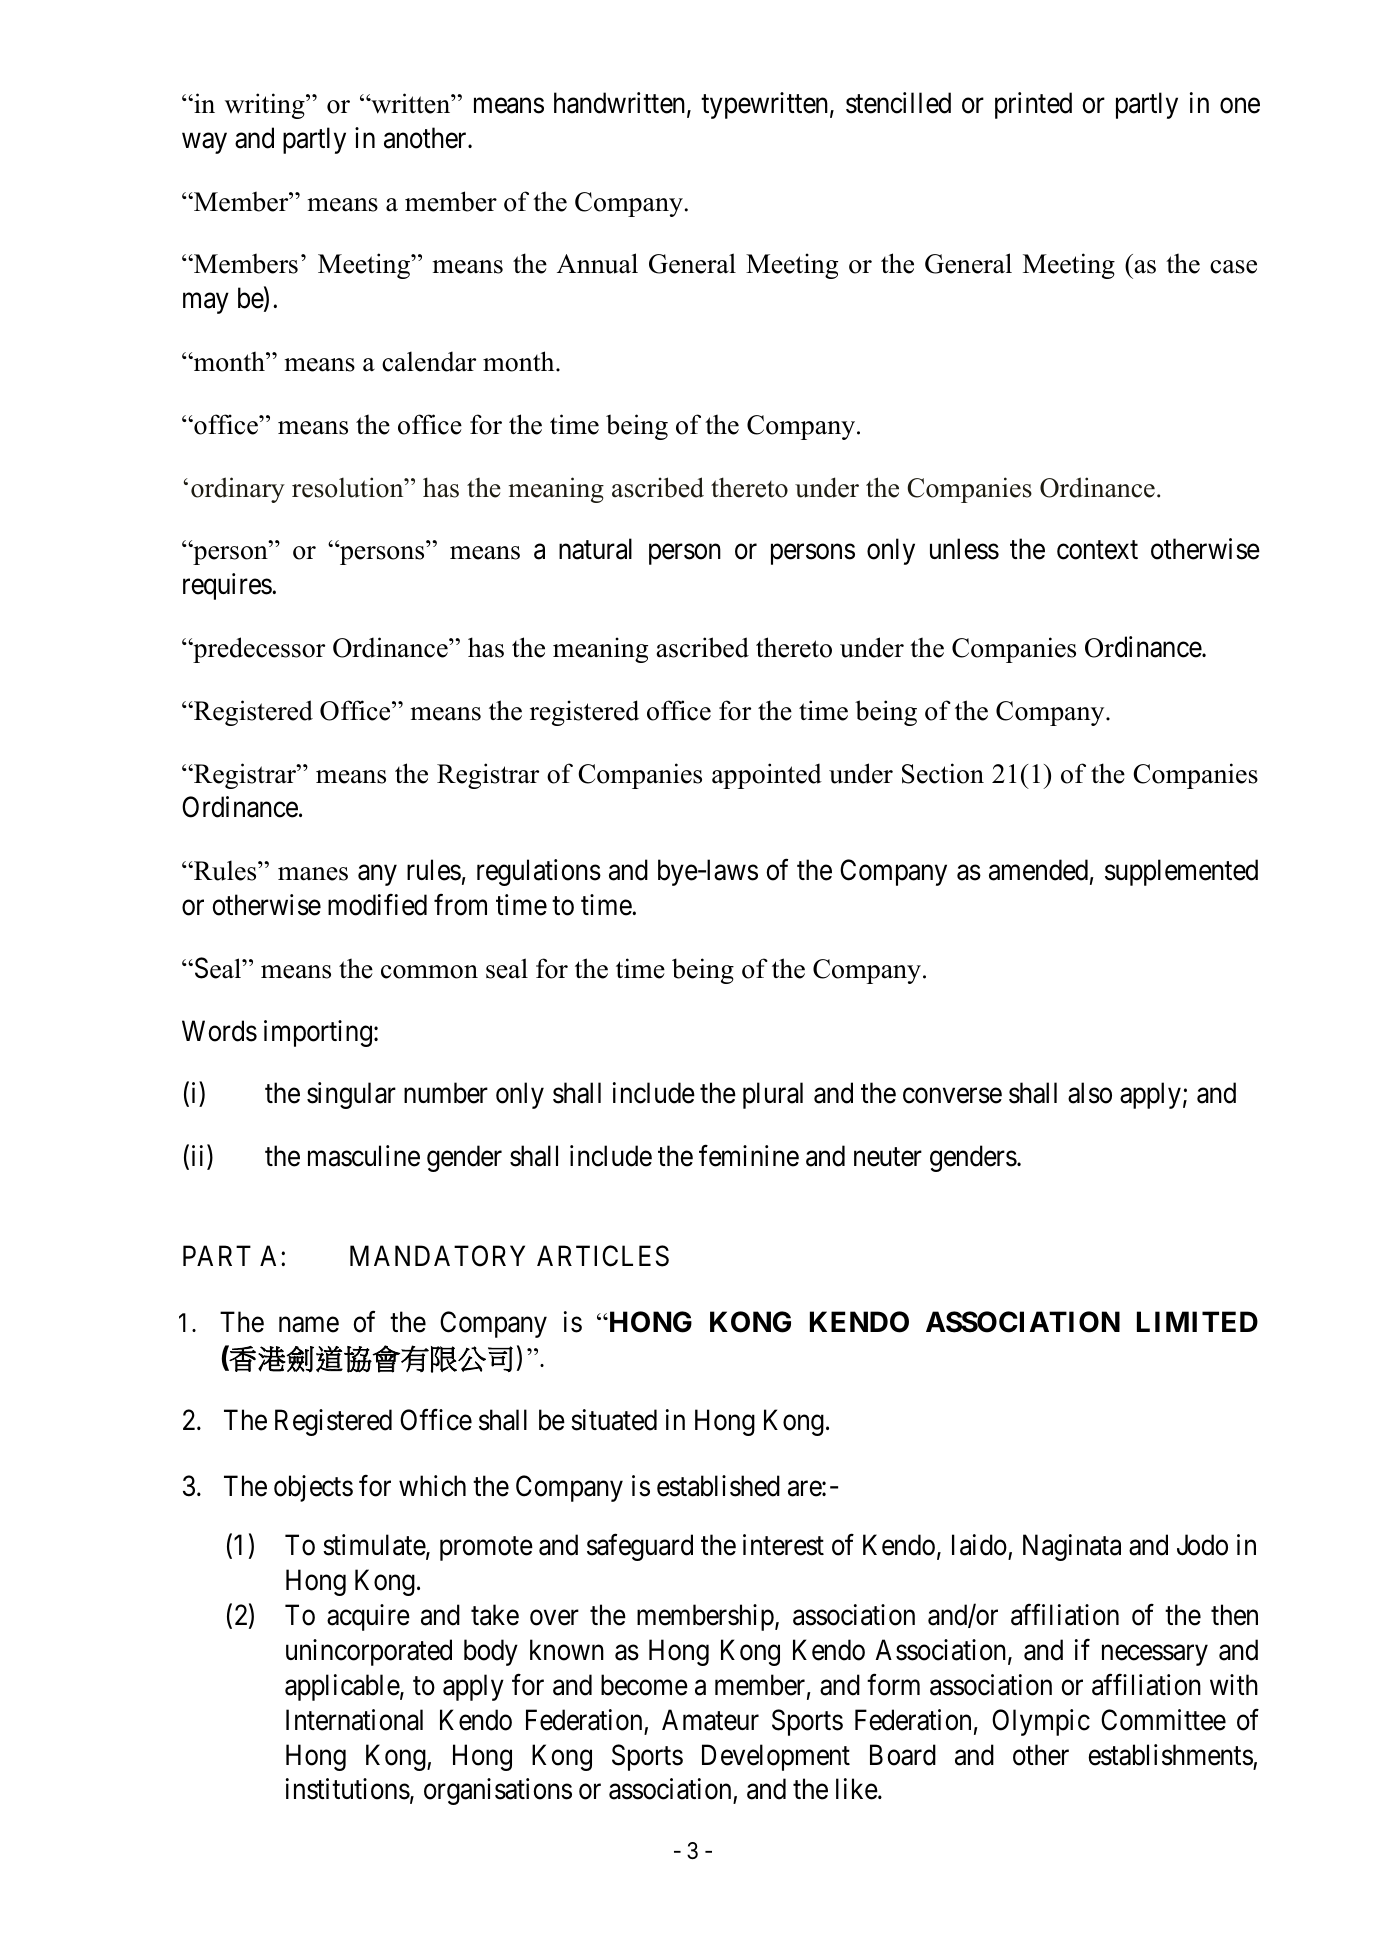 The height and width of the document is (1957, 1384). What do you see at coordinates (1097, 550) in the document?
I see `context` at bounding box center [1097, 550].
